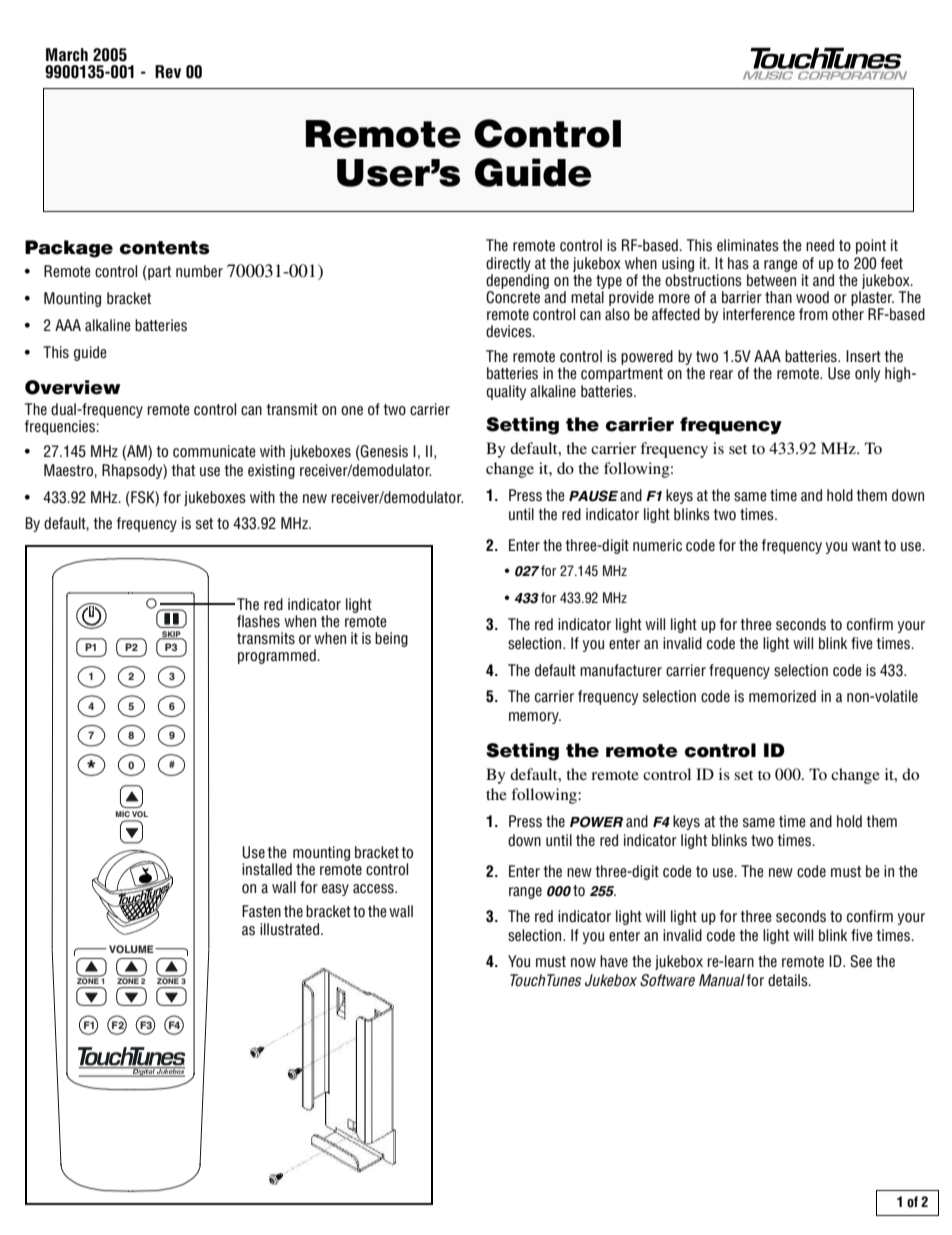 The height and width of the screenshot is (1235, 952). I want to click on memorized, so click(782, 696).
